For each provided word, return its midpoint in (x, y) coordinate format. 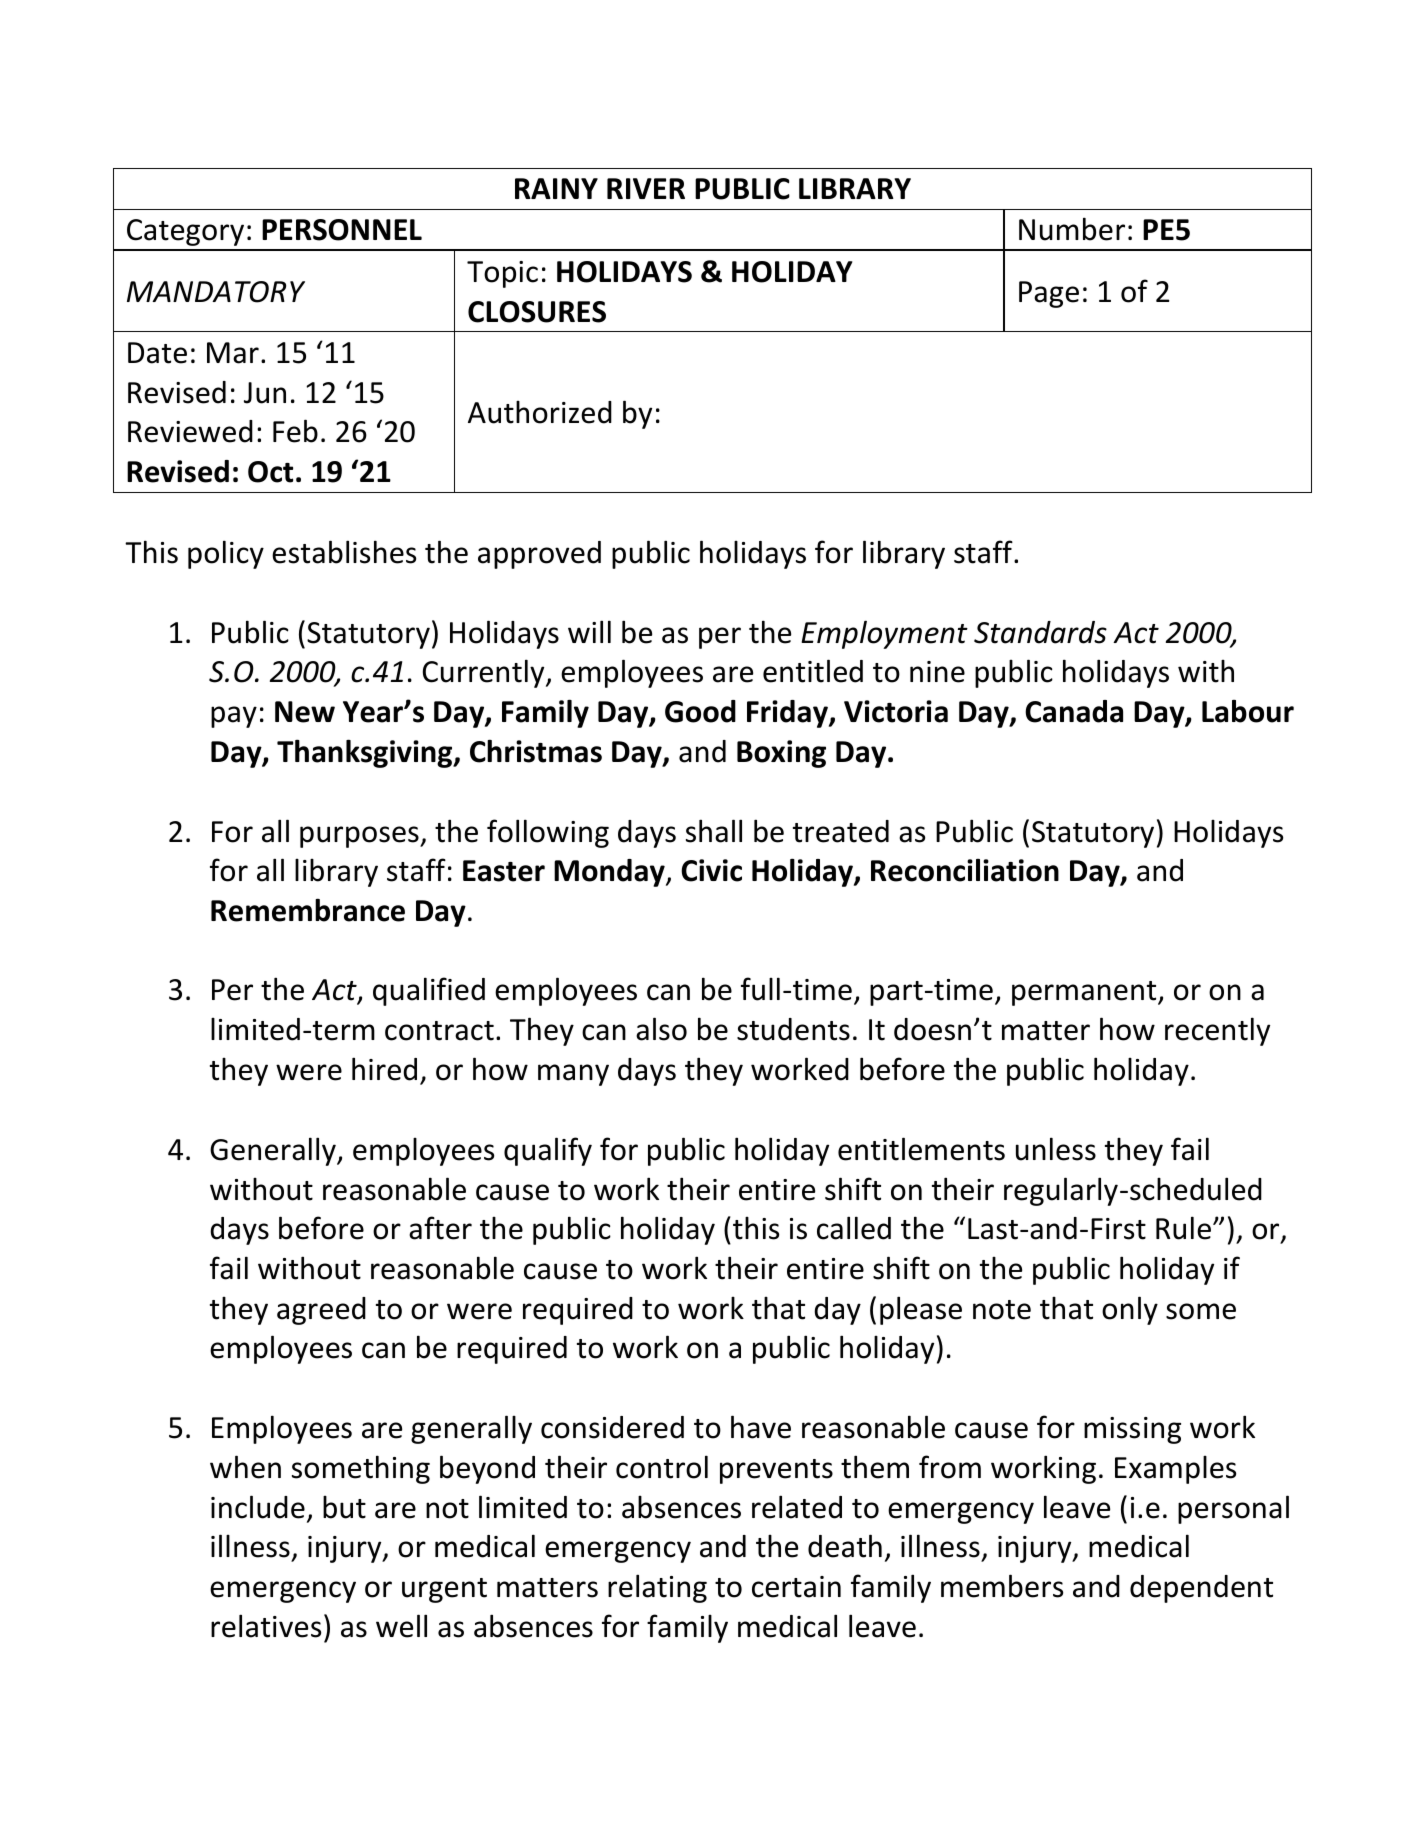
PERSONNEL (342, 230)
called (854, 1228)
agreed (321, 1311)
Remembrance (308, 910)
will (589, 631)
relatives (266, 1626)
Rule (1183, 1228)
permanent (1085, 993)
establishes (344, 552)
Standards (1040, 632)
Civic (711, 870)
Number (1072, 229)
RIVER (646, 188)
